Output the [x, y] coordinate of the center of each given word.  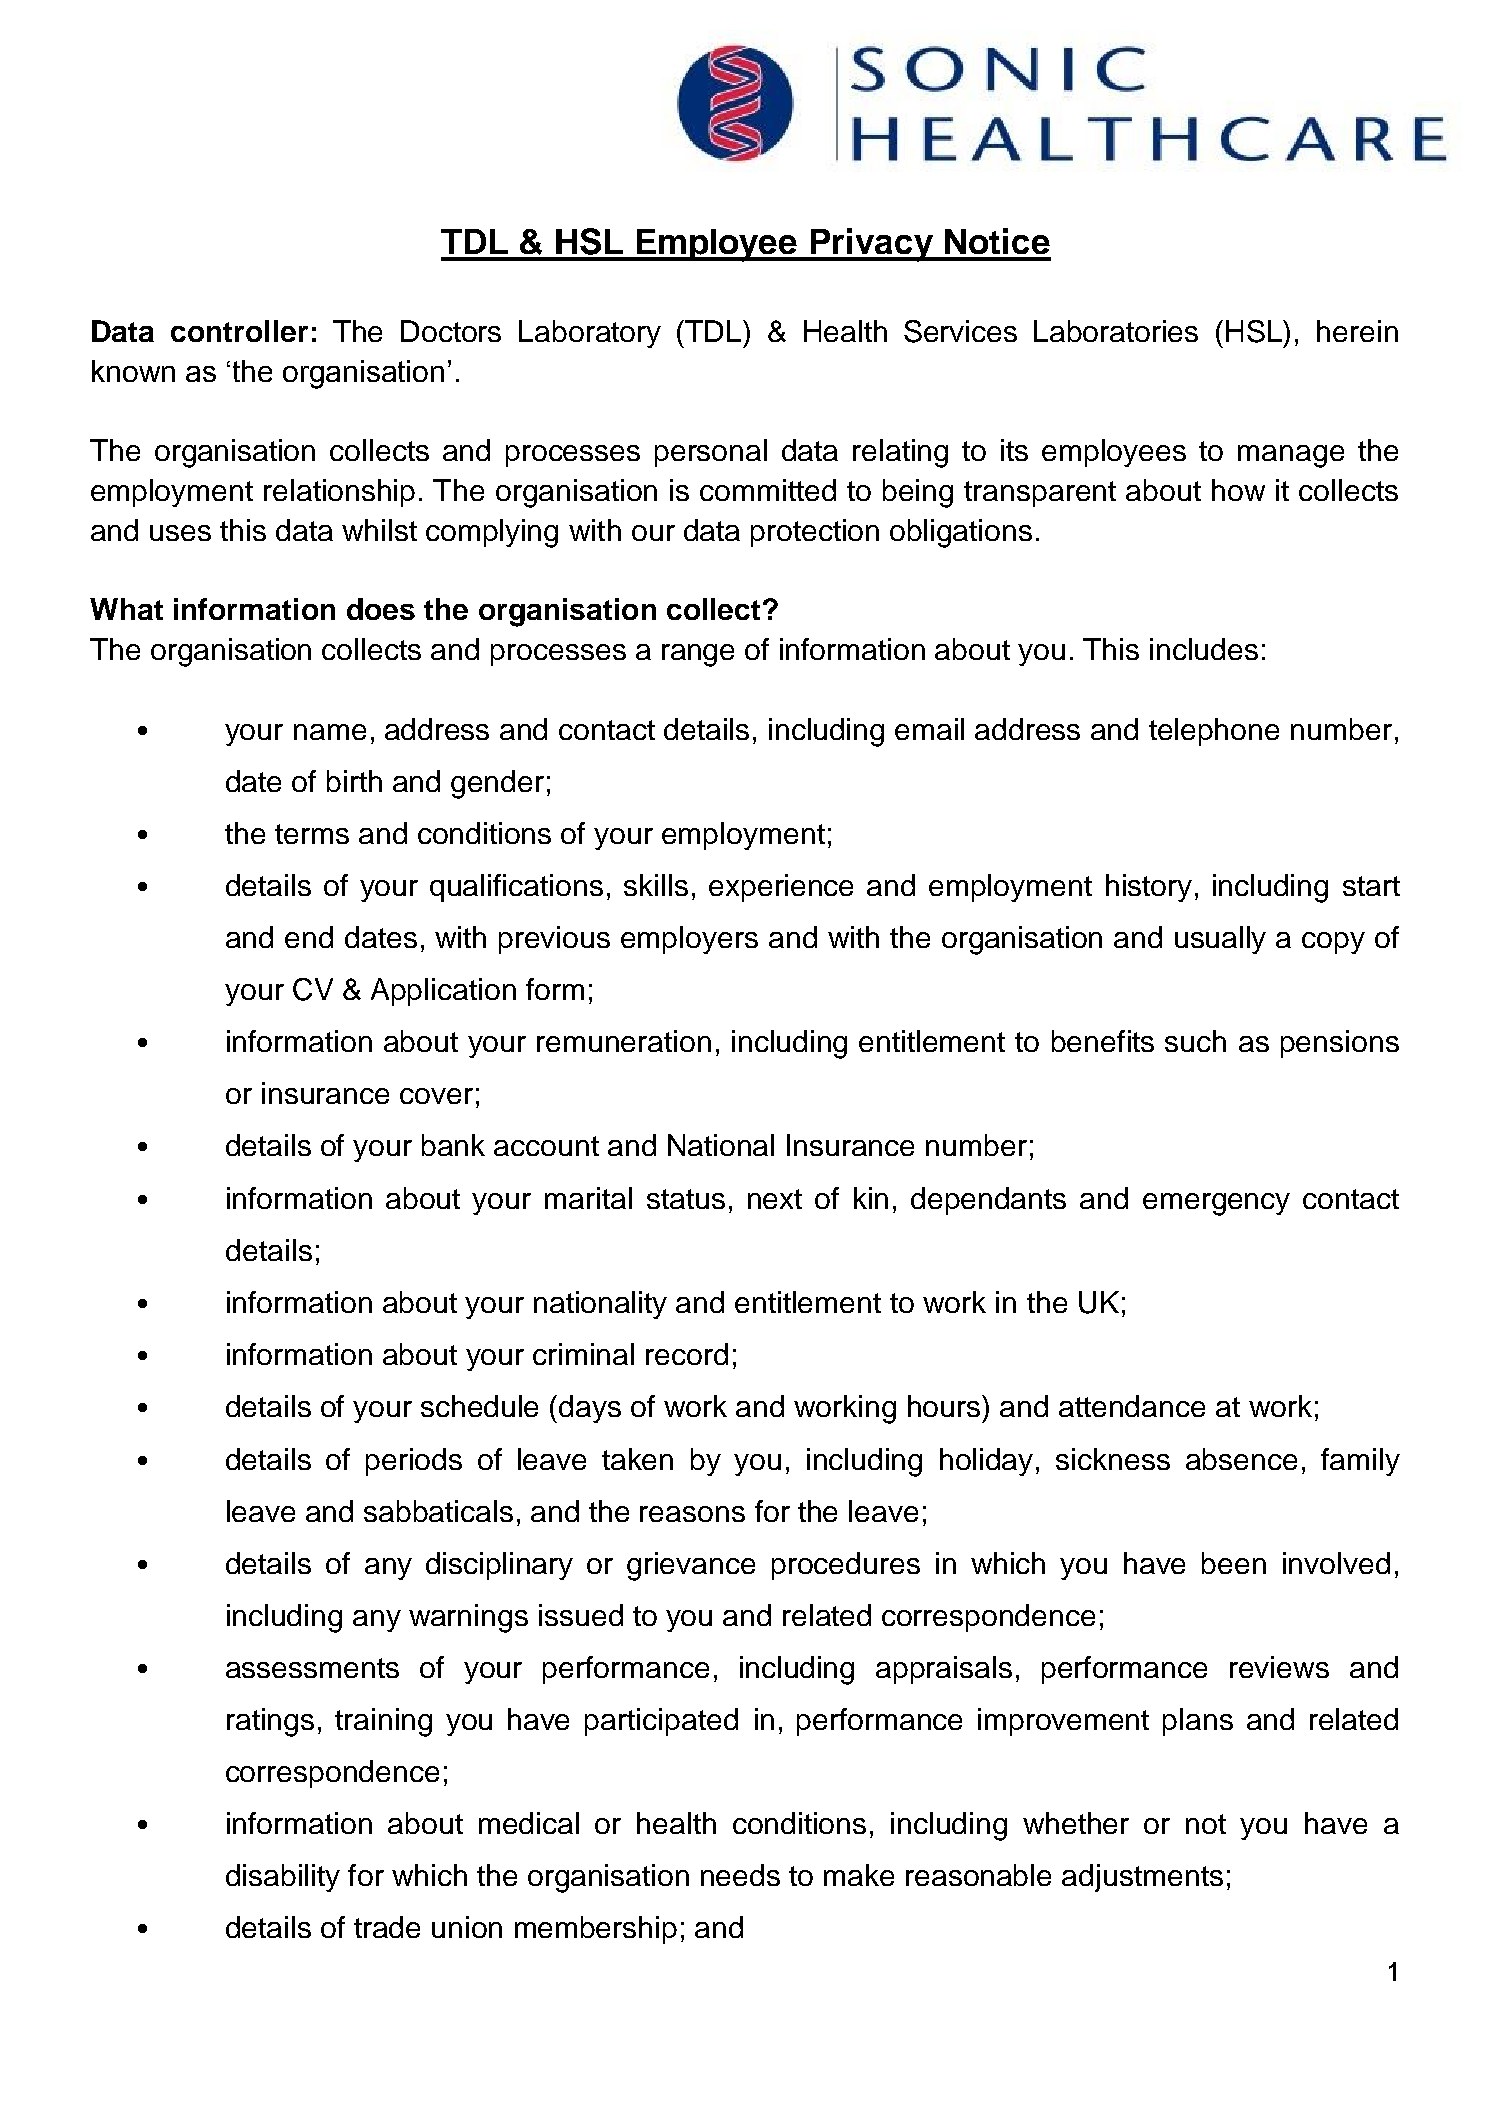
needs [740, 1875]
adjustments [1142, 1878]
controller [239, 331]
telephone [1214, 732]
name [330, 732]
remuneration [624, 1041]
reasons [692, 1514]
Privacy [872, 245]
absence [1241, 1459]
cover [436, 1096]
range [698, 655]
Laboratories [1116, 331]
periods [414, 1462]
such [1195, 1041]
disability [283, 1878]
